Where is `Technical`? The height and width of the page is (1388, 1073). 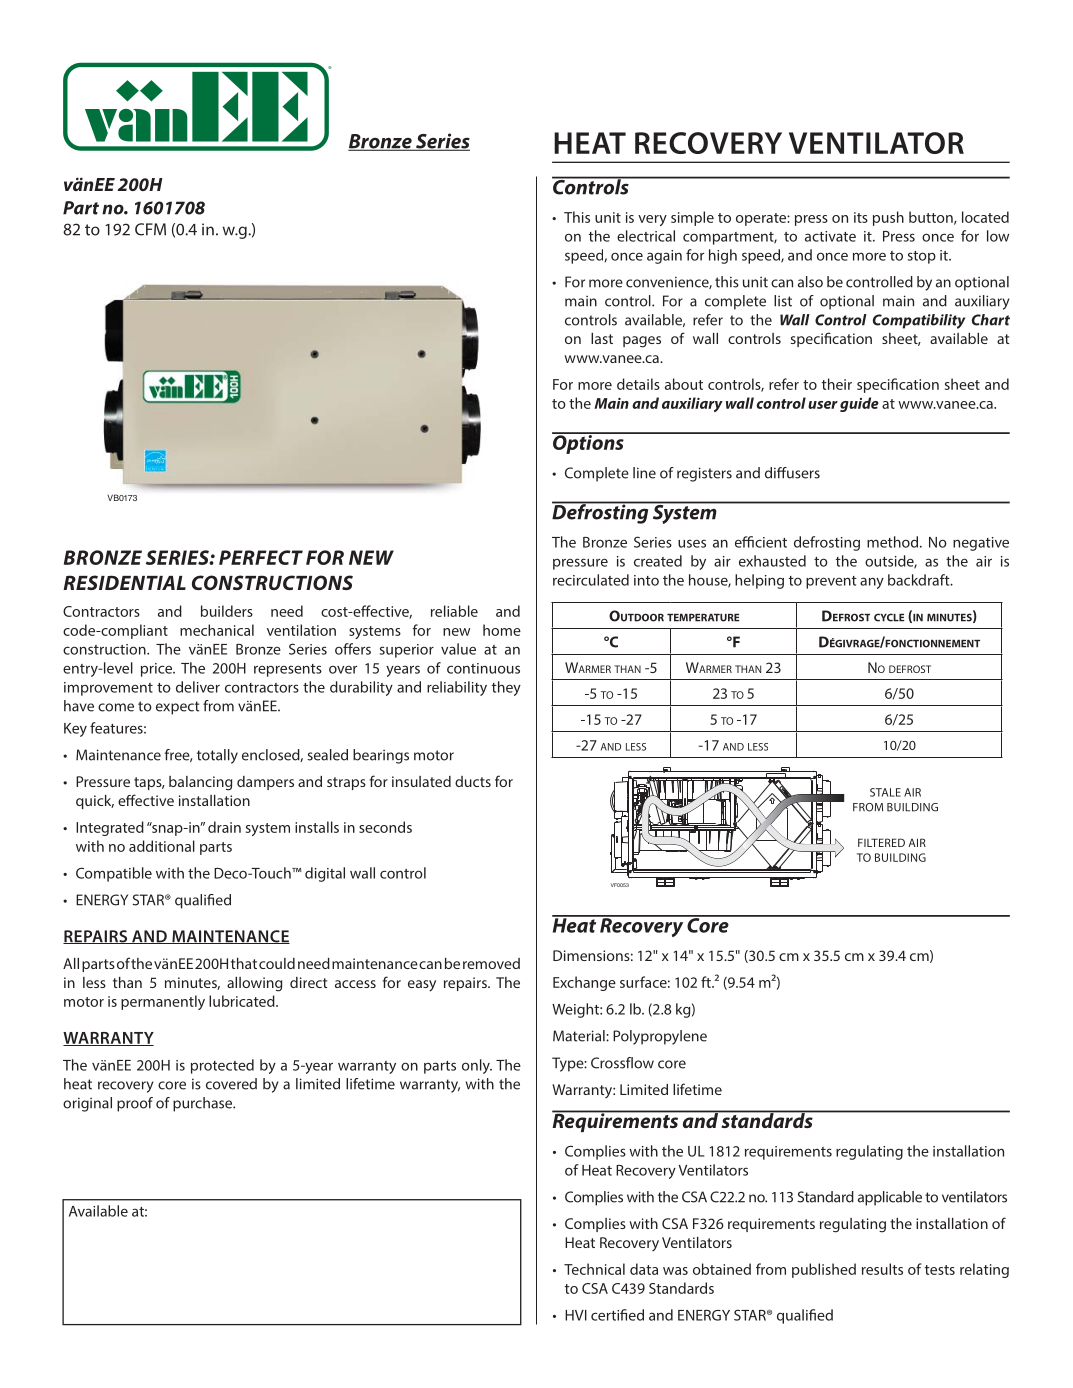 Technical is located at coordinates (594, 1269).
